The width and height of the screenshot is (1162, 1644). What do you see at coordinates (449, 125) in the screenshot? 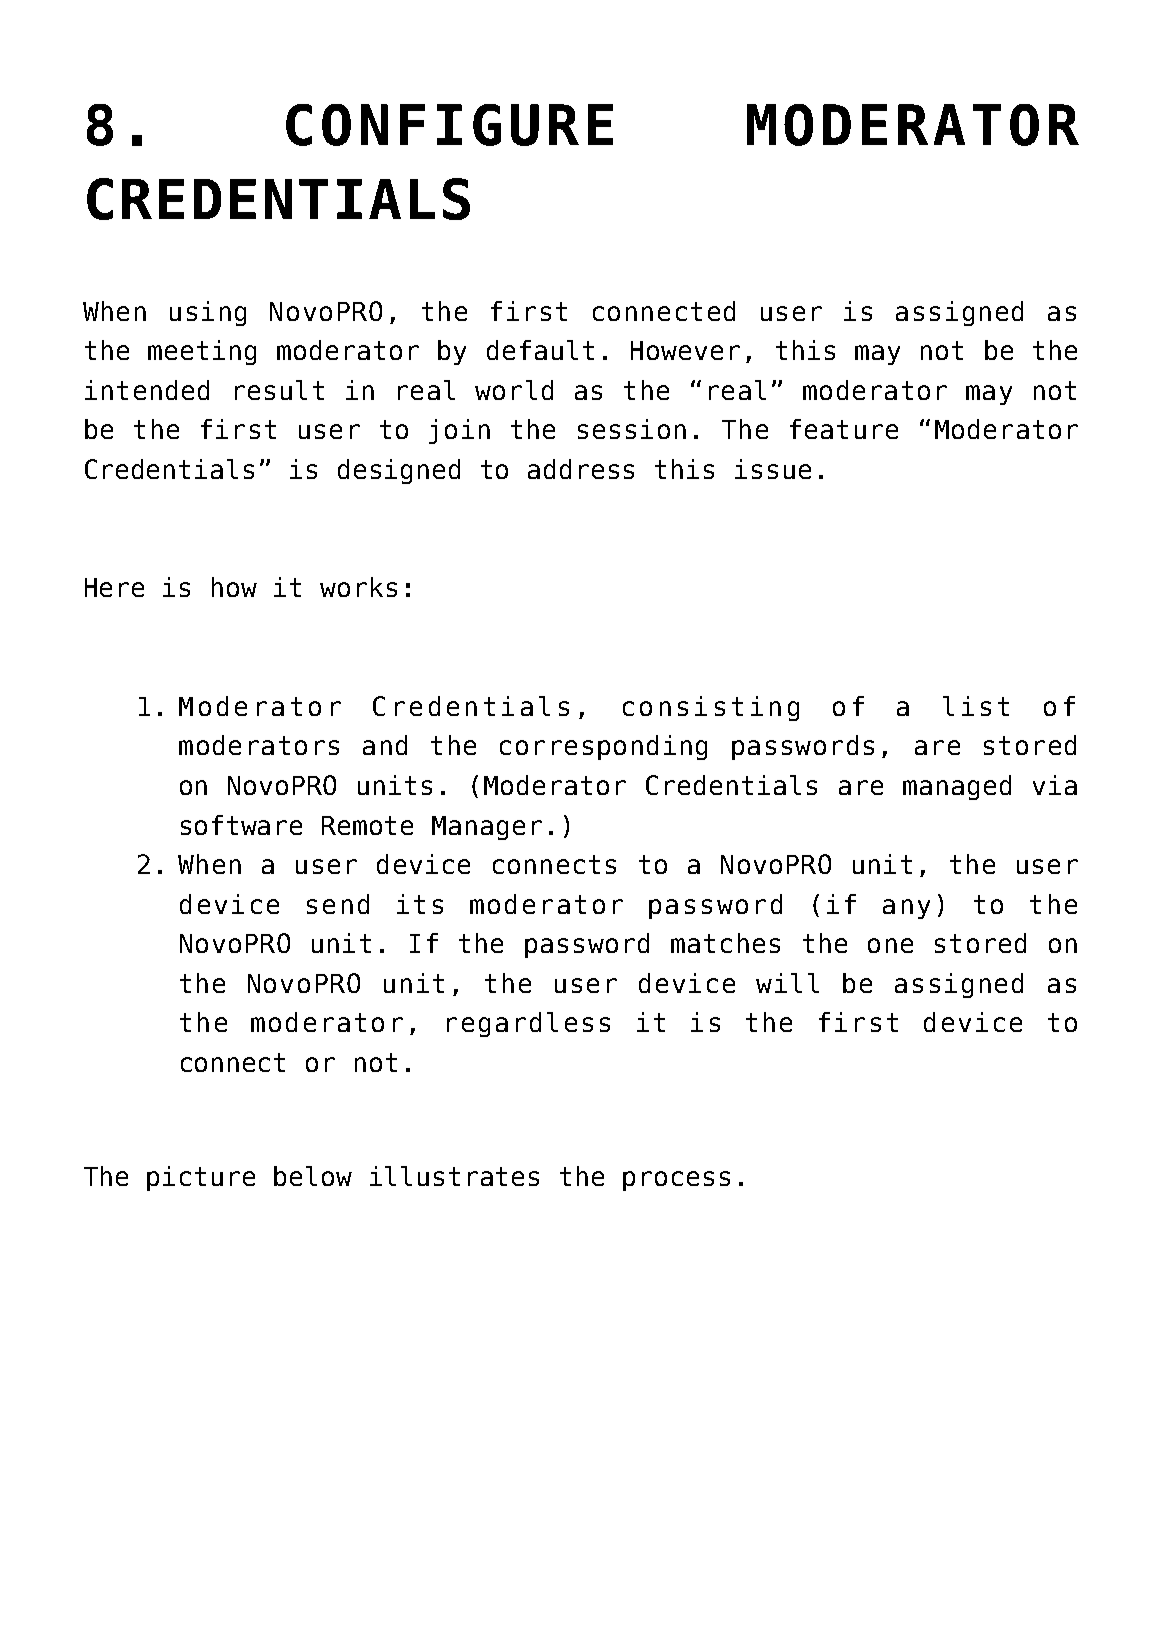
I see `CONFIGURE` at bounding box center [449, 125].
